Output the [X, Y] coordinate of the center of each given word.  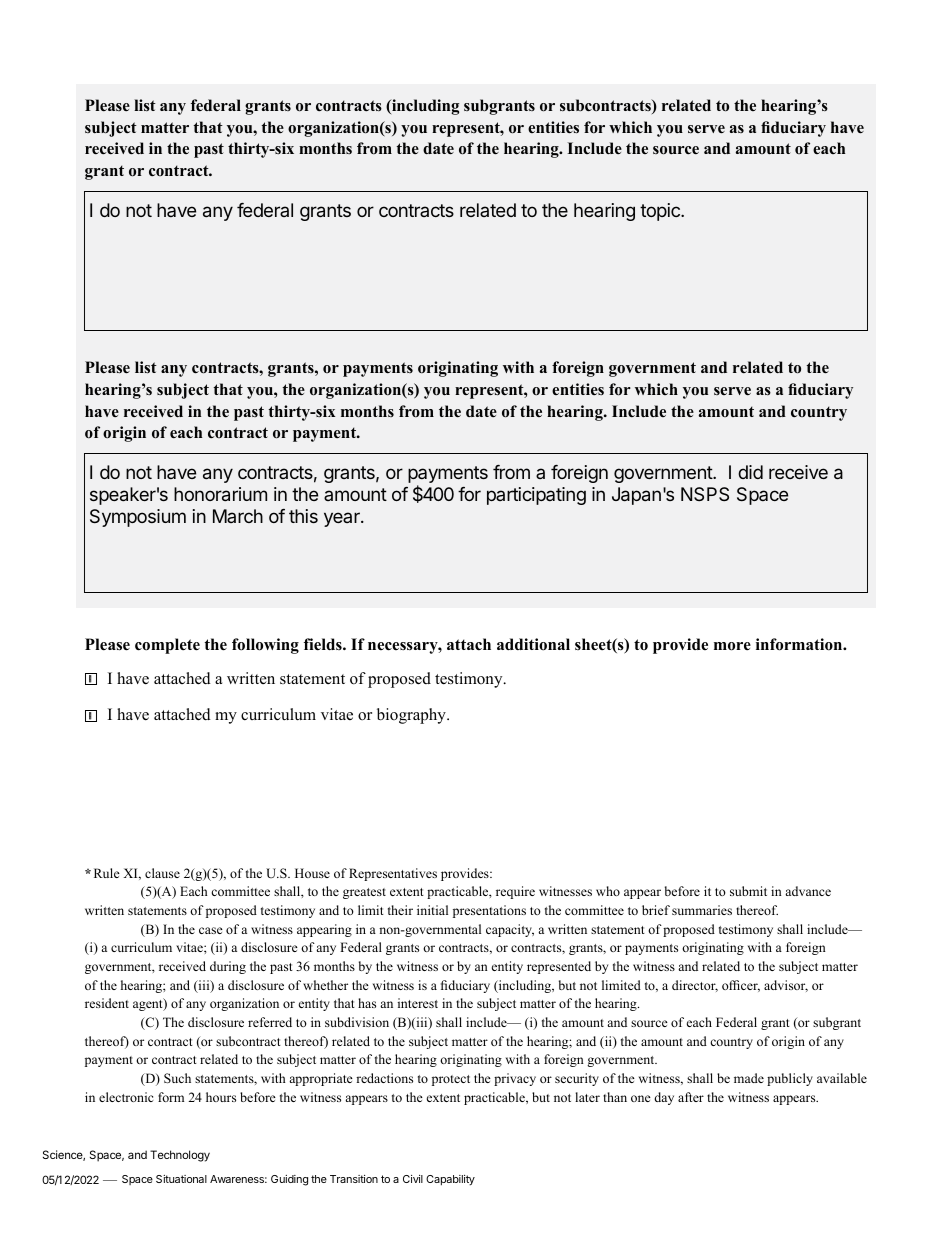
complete [167, 646]
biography [412, 716]
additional [533, 644]
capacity [510, 930]
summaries [702, 910]
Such [177, 1078]
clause [162, 873]
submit [748, 891]
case [211, 930]
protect [451, 1080]
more [732, 646]
